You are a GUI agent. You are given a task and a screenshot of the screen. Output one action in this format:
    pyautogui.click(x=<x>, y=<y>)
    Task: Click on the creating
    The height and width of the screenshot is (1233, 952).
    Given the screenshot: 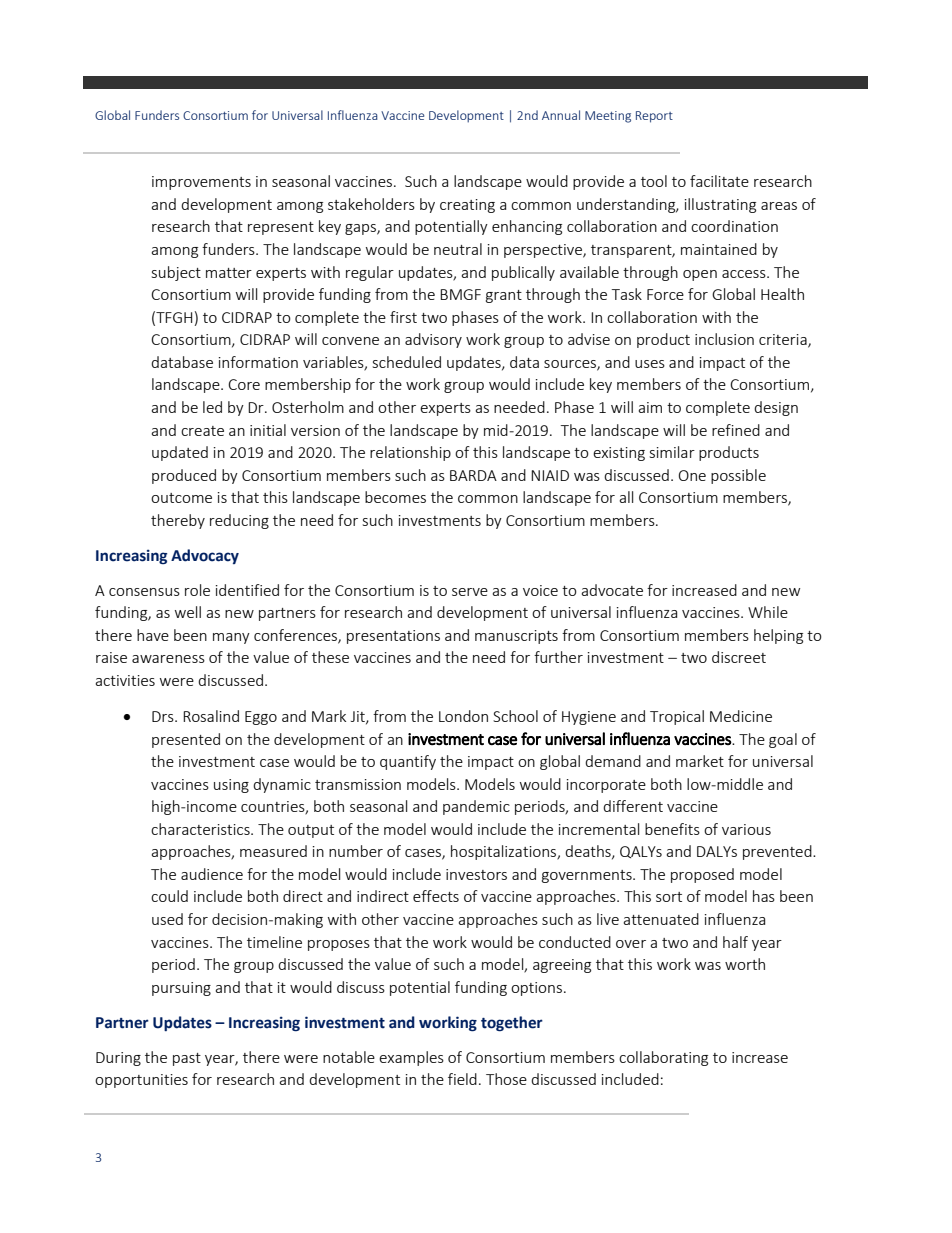 What is the action you would take?
    pyautogui.click(x=467, y=206)
